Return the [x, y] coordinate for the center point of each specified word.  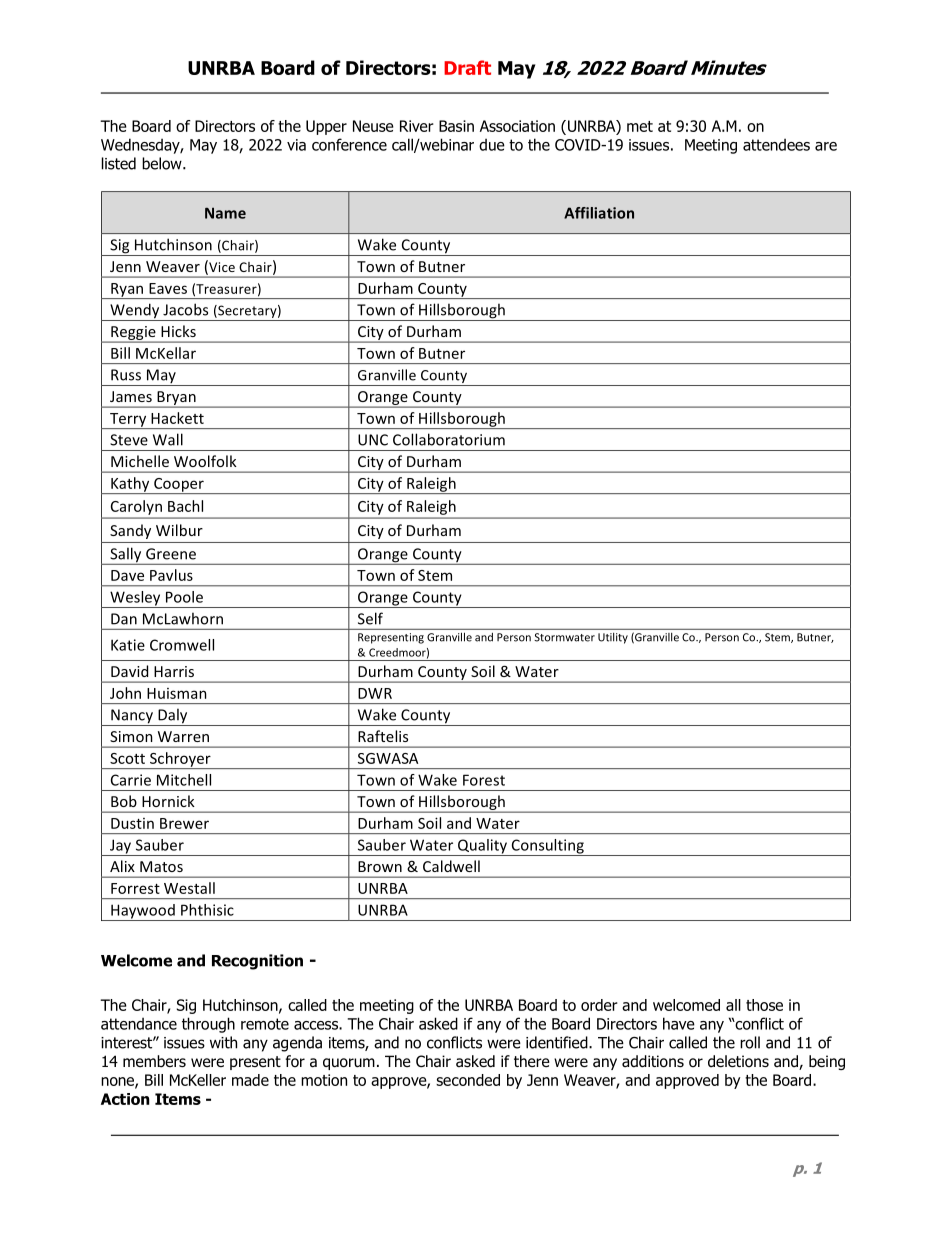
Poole [184, 597]
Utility [613, 638]
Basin [456, 126]
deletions [738, 1061]
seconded [468, 1080]
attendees [776, 144]
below [163, 163]
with [223, 1042]
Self [370, 618]
